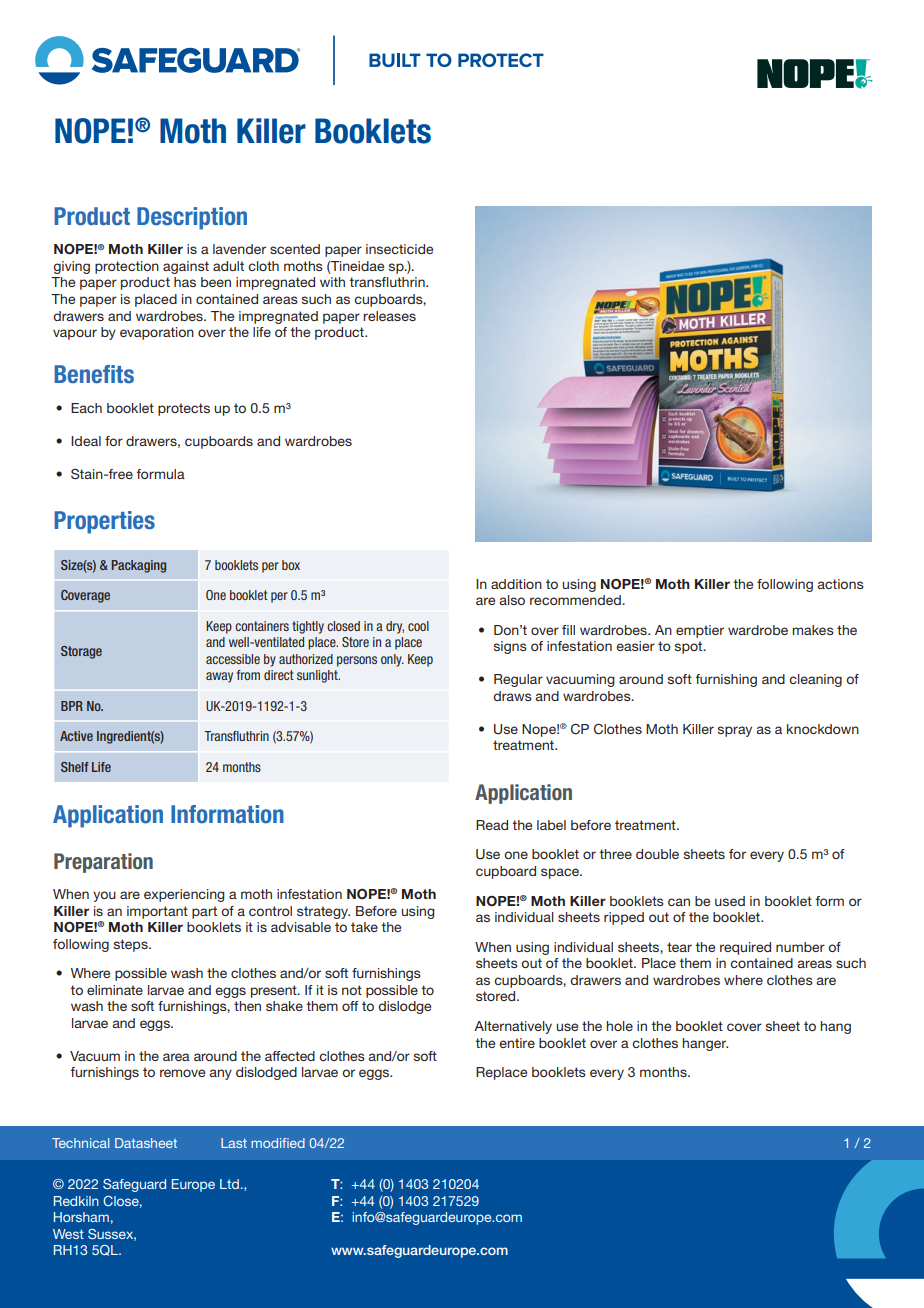 Image resolution: width=924 pixels, height=1308 pixels. What do you see at coordinates (418, 626) in the page?
I see `cool` at bounding box center [418, 626].
